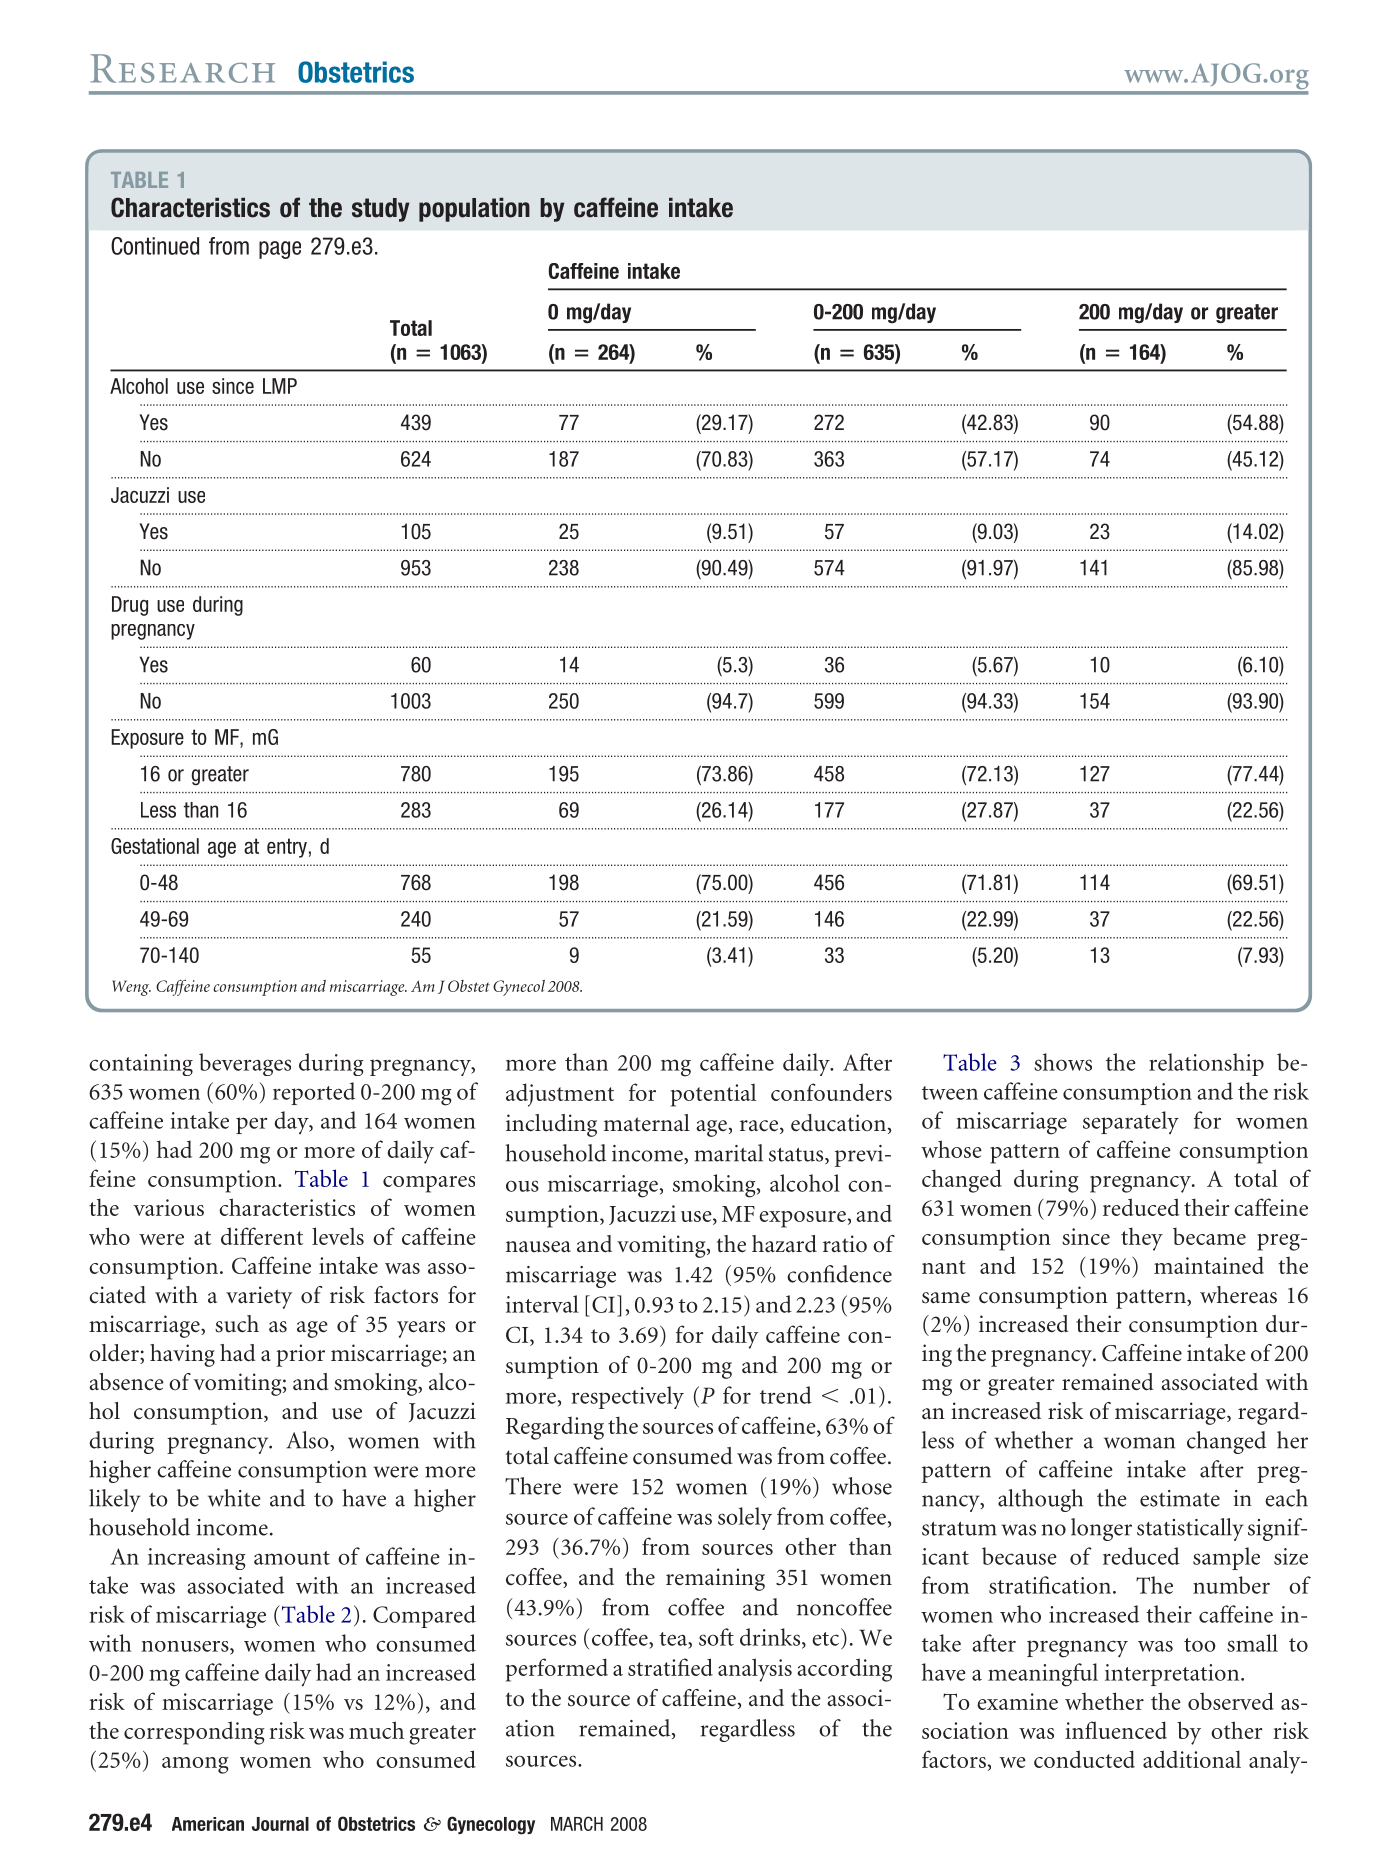 This screenshot has width=1394, height=1874. Describe the element at coordinates (130, 606) in the screenshot. I see `Drug` at that location.
